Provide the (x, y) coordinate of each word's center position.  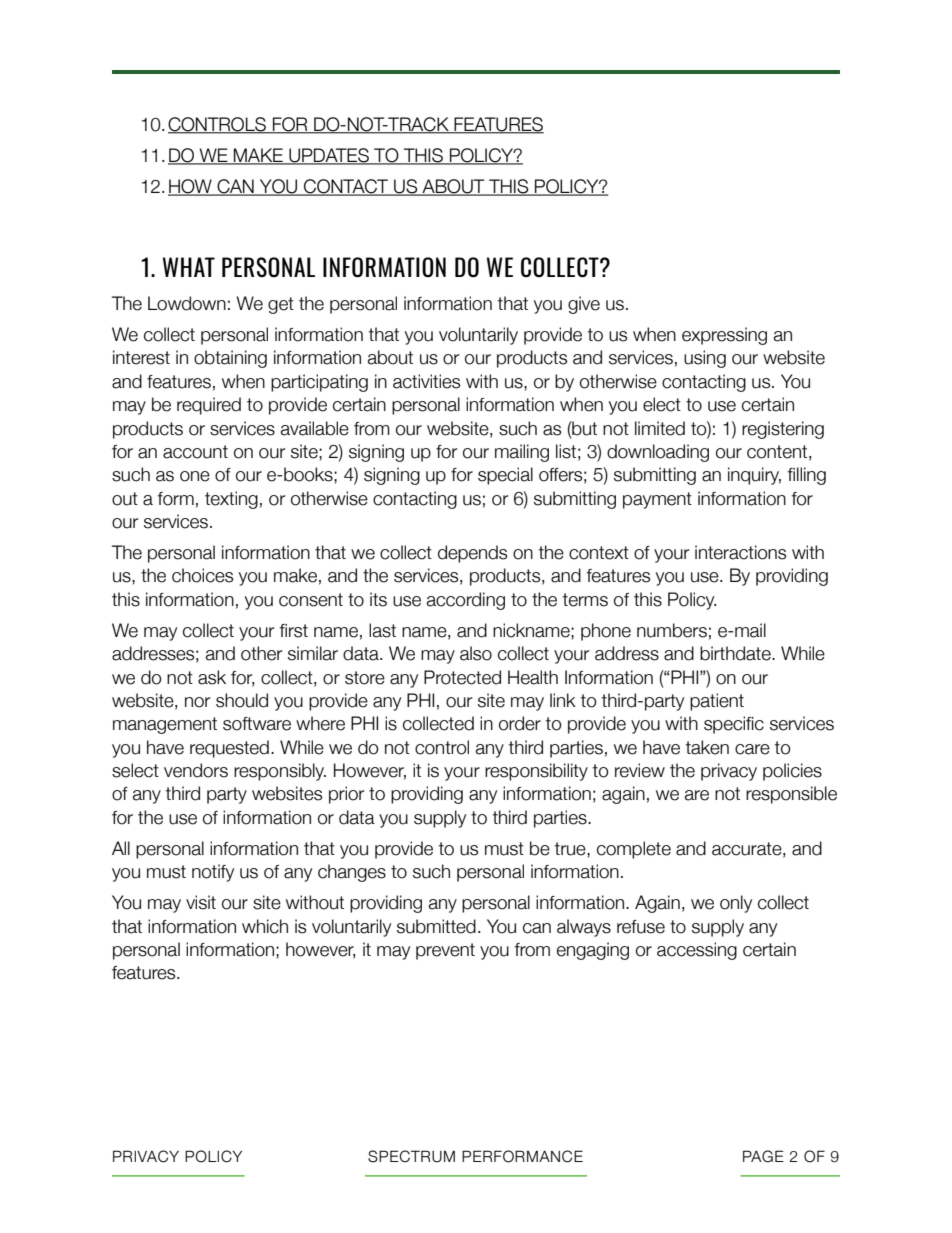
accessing (697, 951)
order (520, 723)
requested (229, 749)
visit (201, 902)
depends (472, 554)
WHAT (189, 267)
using (705, 359)
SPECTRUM (411, 1156)
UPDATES (329, 156)
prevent (445, 951)
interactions (740, 552)
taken (707, 747)
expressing (724, 336)
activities (426, 381)
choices (202, 575)
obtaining (230, 359)
